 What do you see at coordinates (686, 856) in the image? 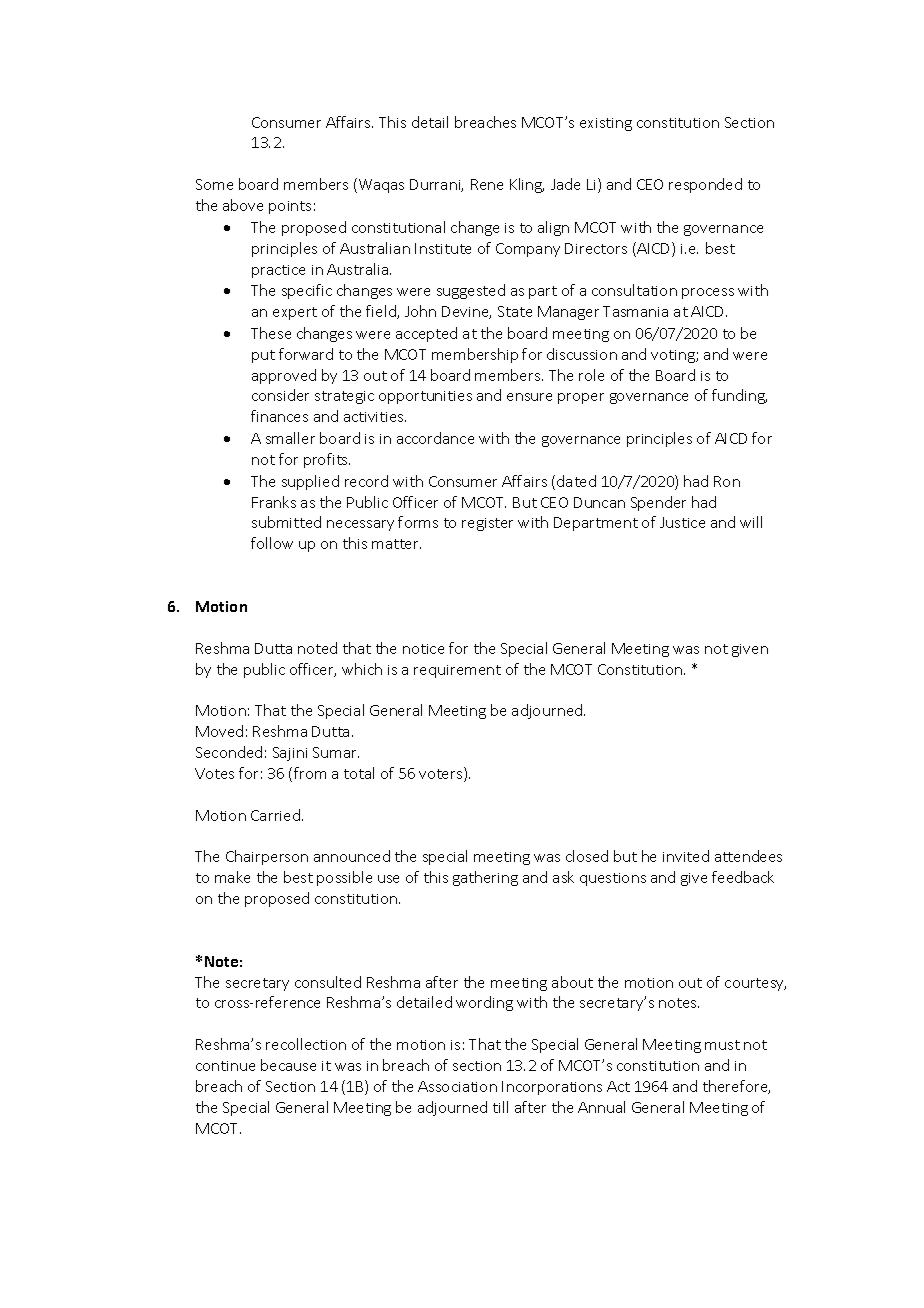
I see `invited` at bounding box center [686, 856].
